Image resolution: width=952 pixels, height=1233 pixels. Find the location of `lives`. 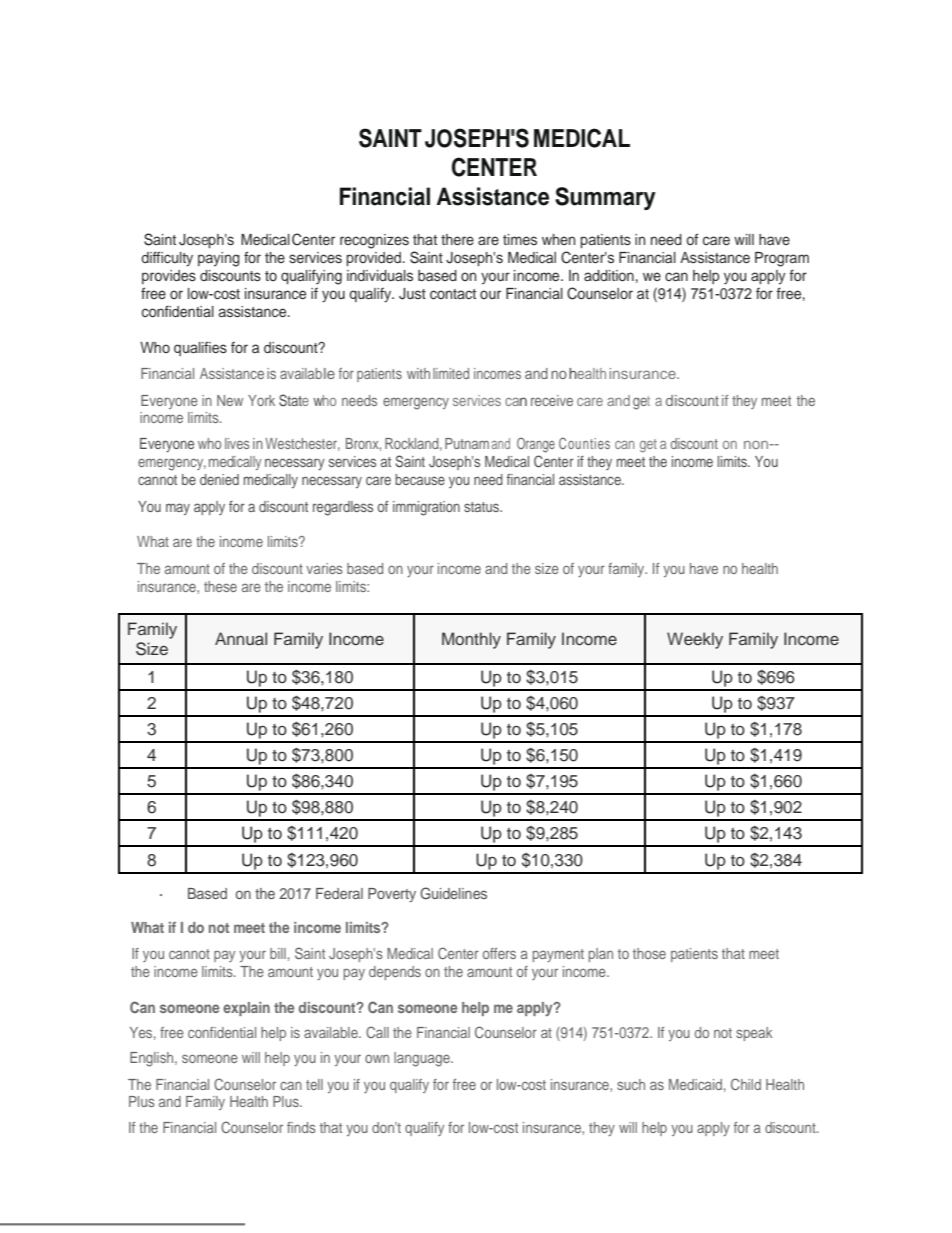

lives is located at coordinates (237, 443).
